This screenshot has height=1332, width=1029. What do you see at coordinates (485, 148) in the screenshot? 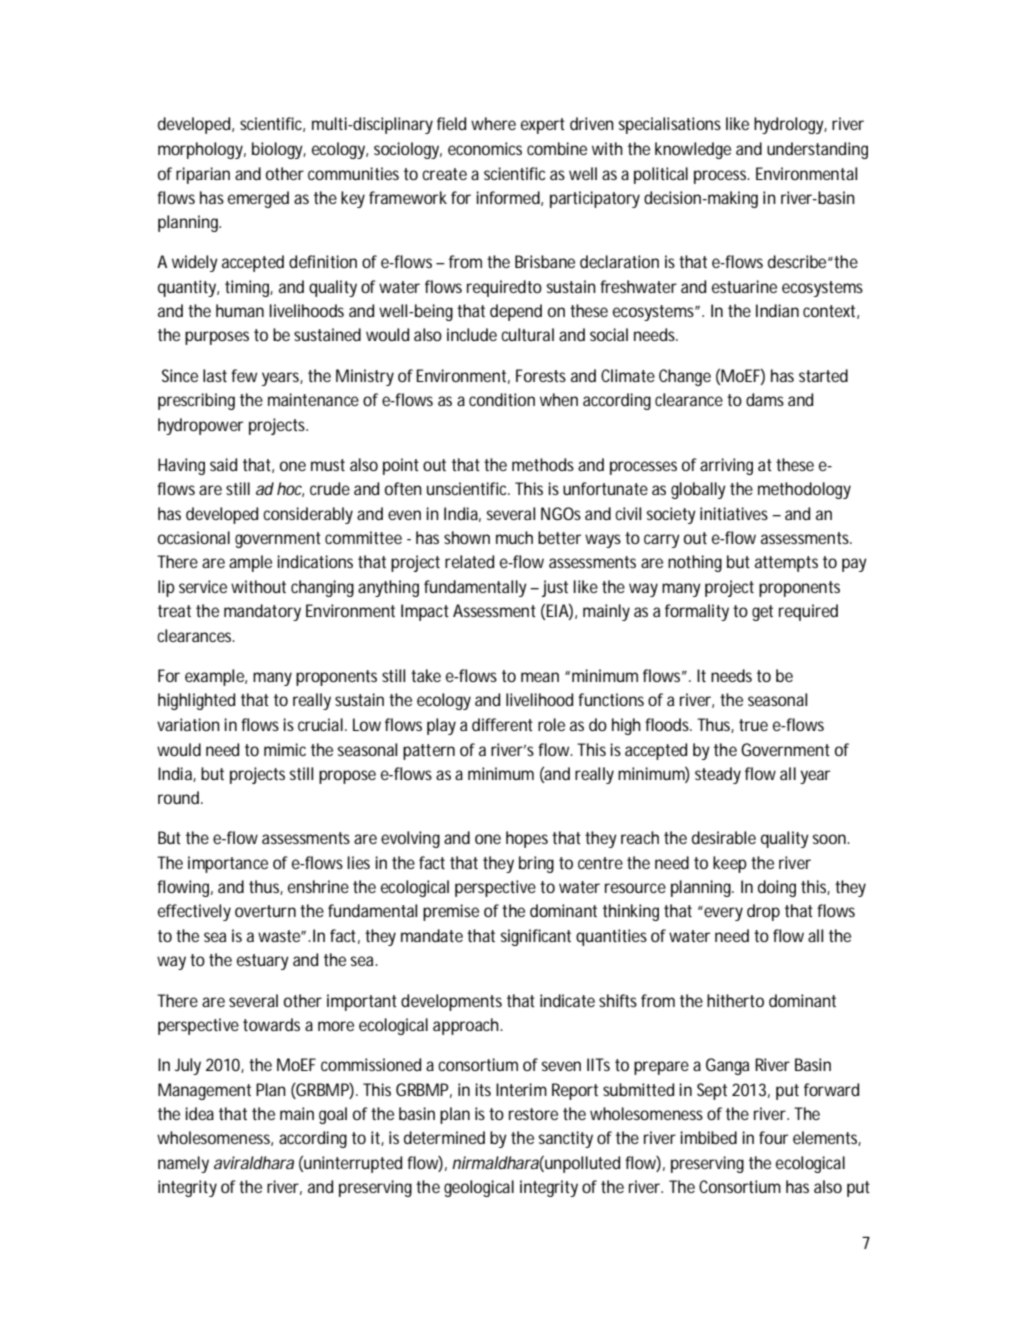
I see `economics` at bounding box center [485, 148].
